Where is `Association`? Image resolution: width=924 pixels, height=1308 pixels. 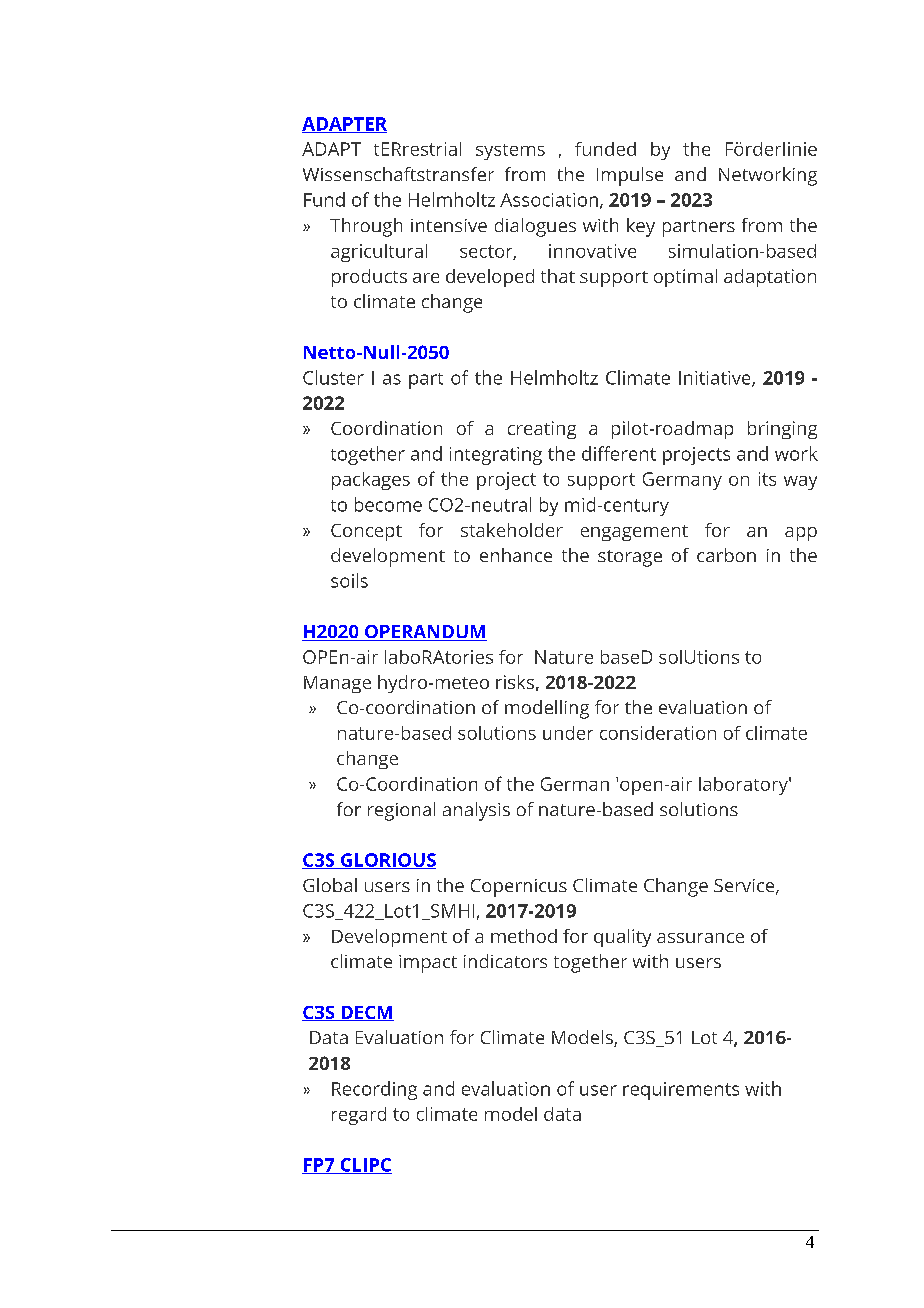 Association is located at coordinates (549, 200).
